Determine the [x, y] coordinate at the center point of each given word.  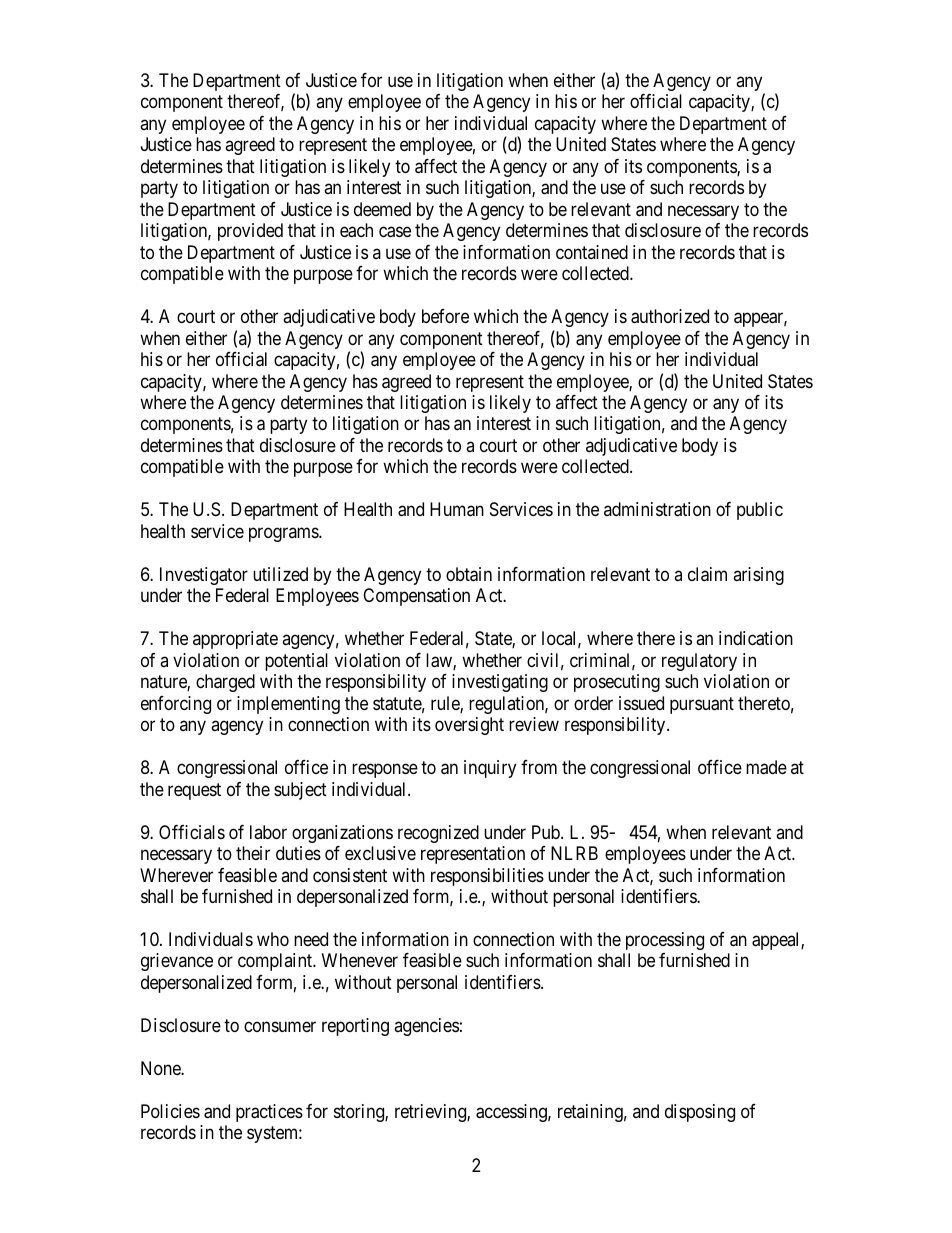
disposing [700, 1113]
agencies [426, 1027]
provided [250, 232]
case [395, 232]
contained [592, 252]
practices [269, 1113]
